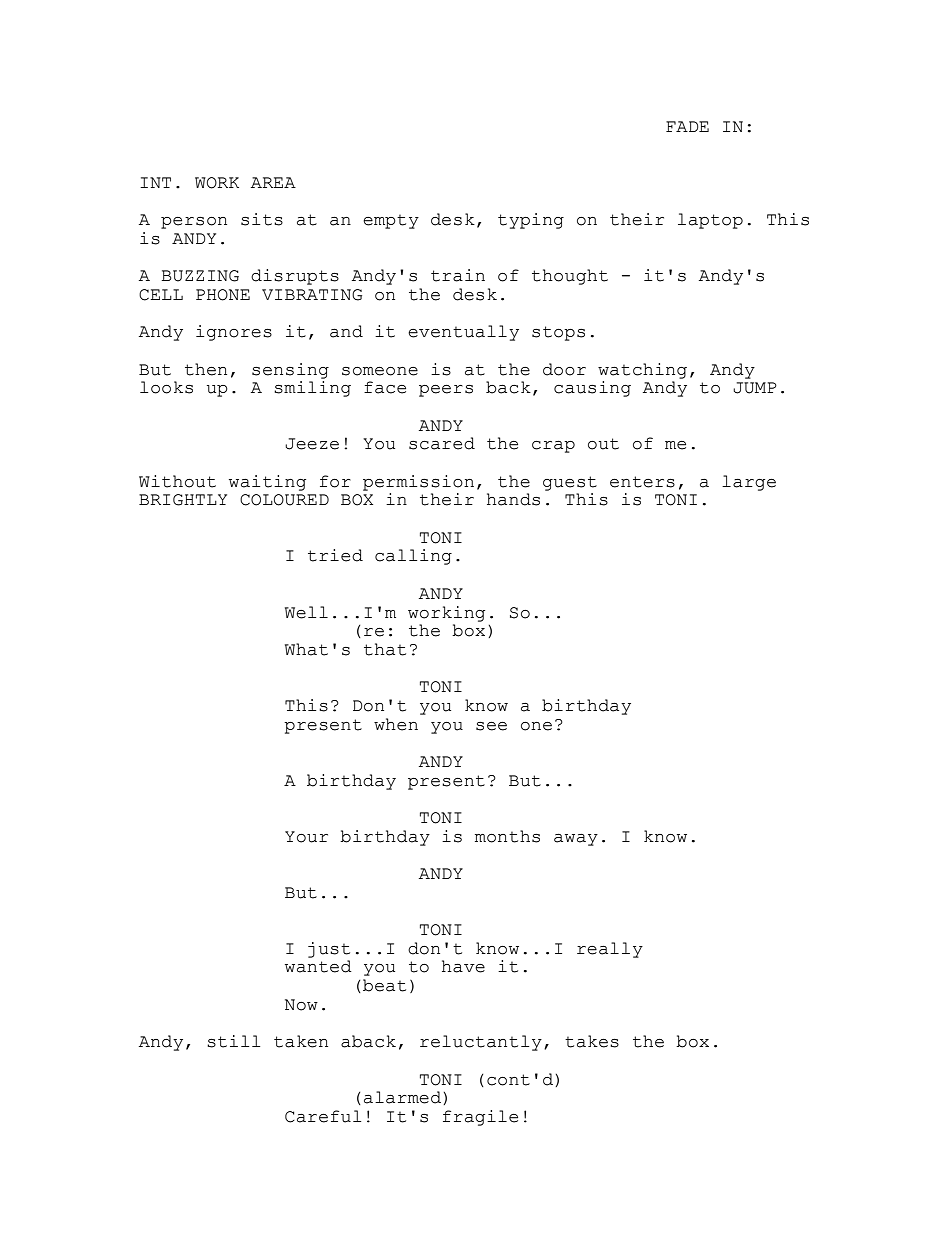 This image has width=952, height=1233. Describe the element at coordinates (391, 222) in the image. I see `empty` at that location.
